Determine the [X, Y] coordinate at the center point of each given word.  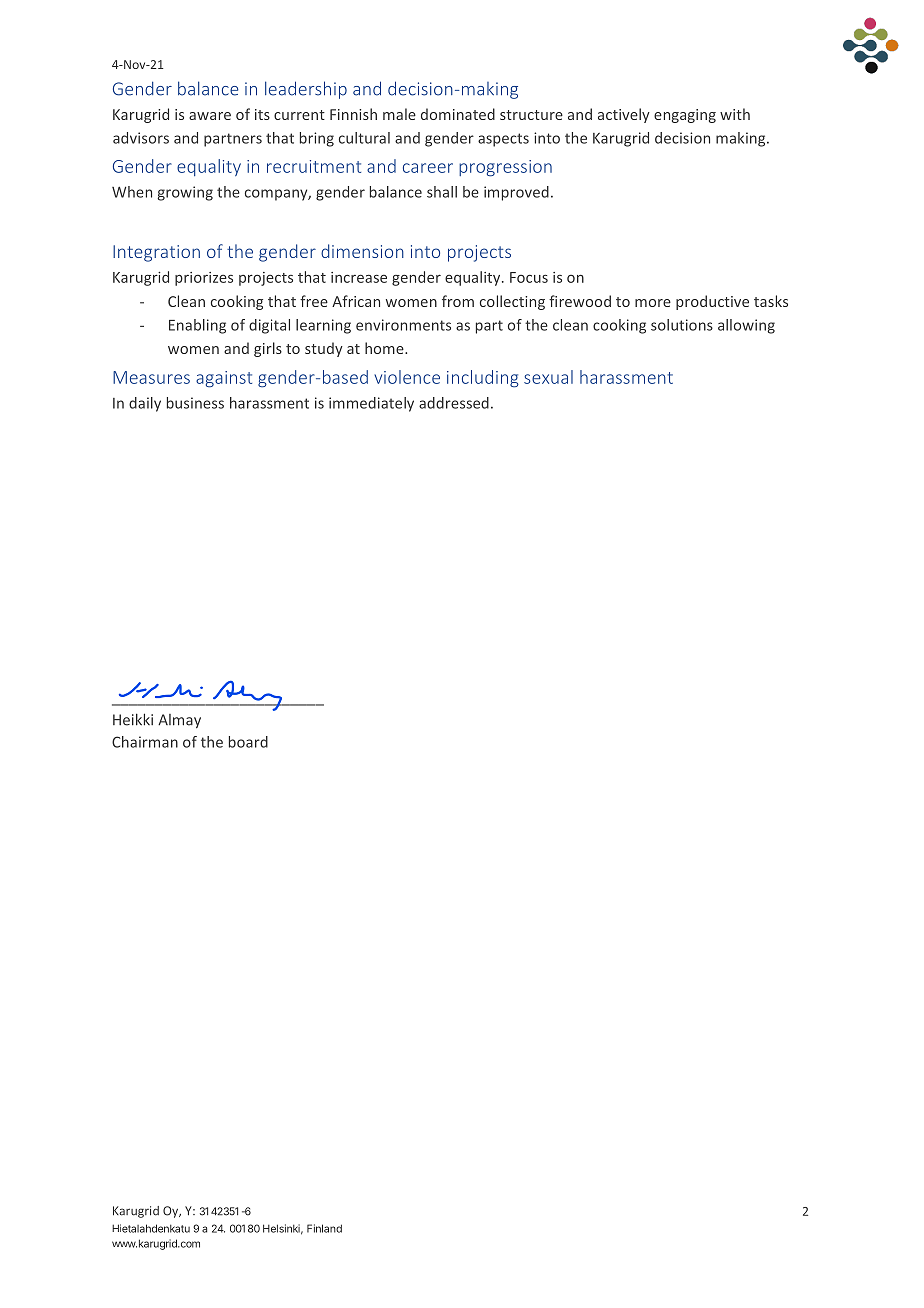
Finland [324, 1228]
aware [210, 116]
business [195, 403]
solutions [682, 325]
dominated [458, 114]
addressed [454, 403]
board [248, 742]
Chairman [145, 742]
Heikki [133, 719]
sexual [548, 377]
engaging [685, 116]
